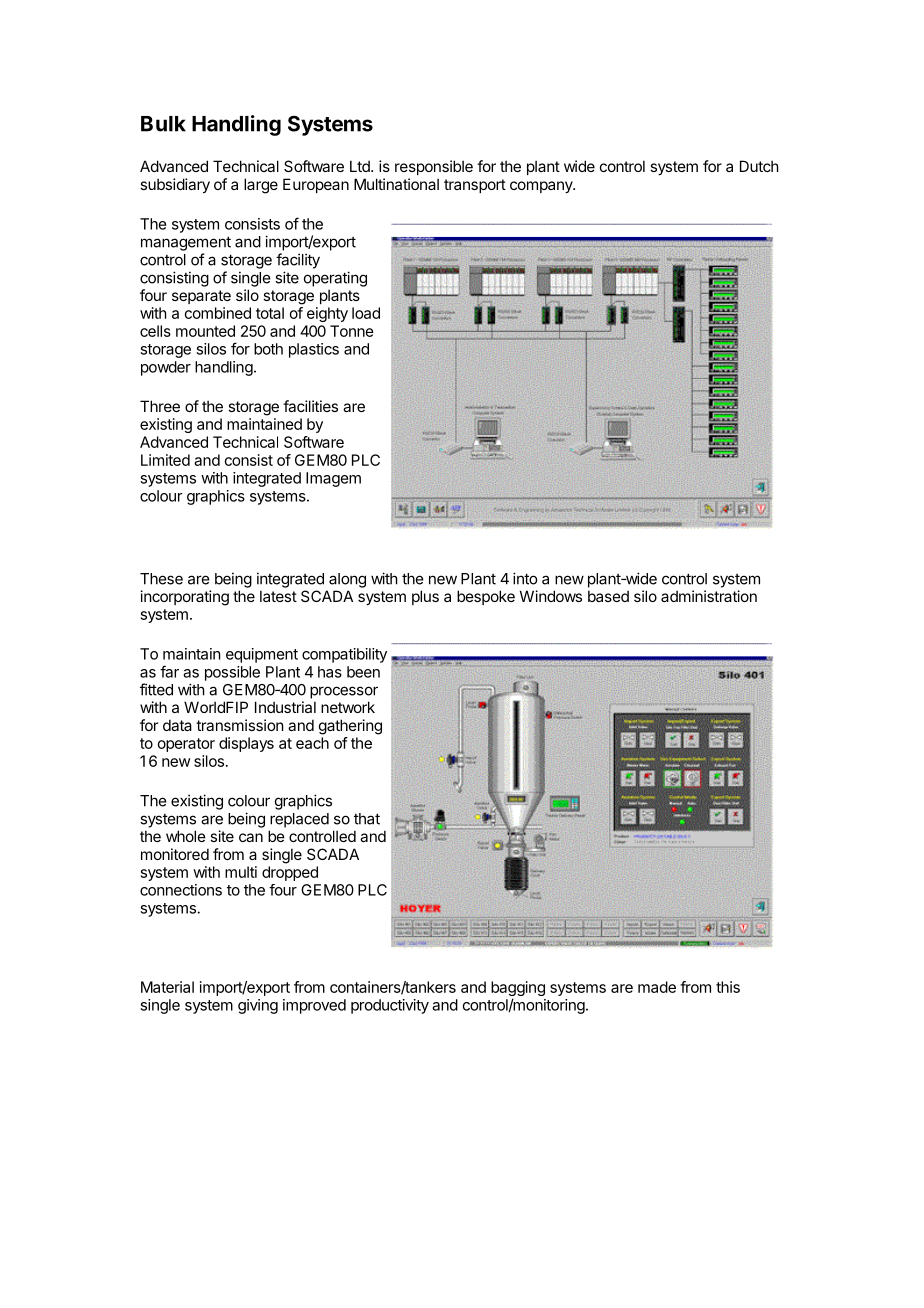  I want to click on transmission, so click(240, 725).
